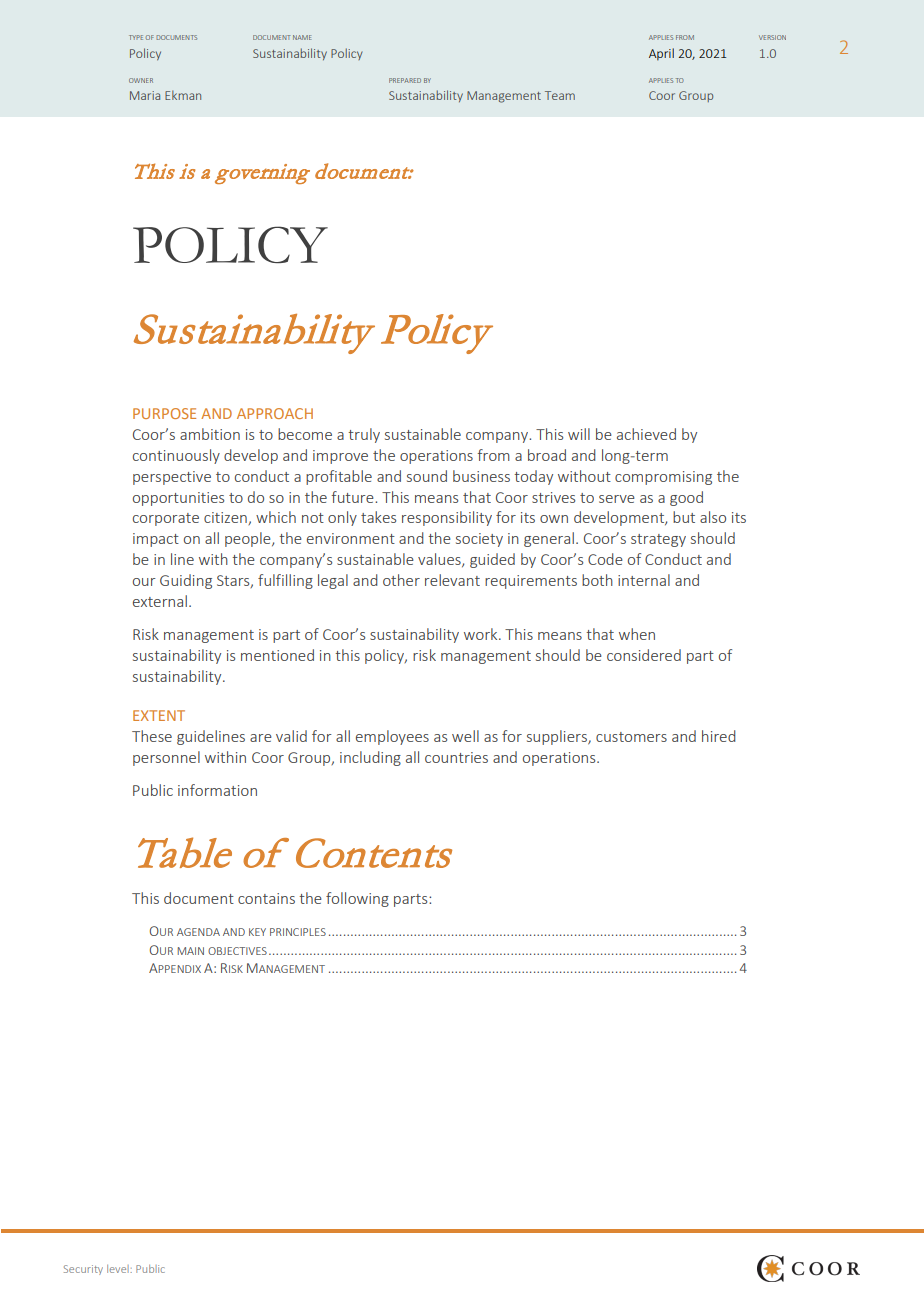  What do you see at coordinates (160, 601) in the page?
I see `external` at bounding box center [160, 601].
